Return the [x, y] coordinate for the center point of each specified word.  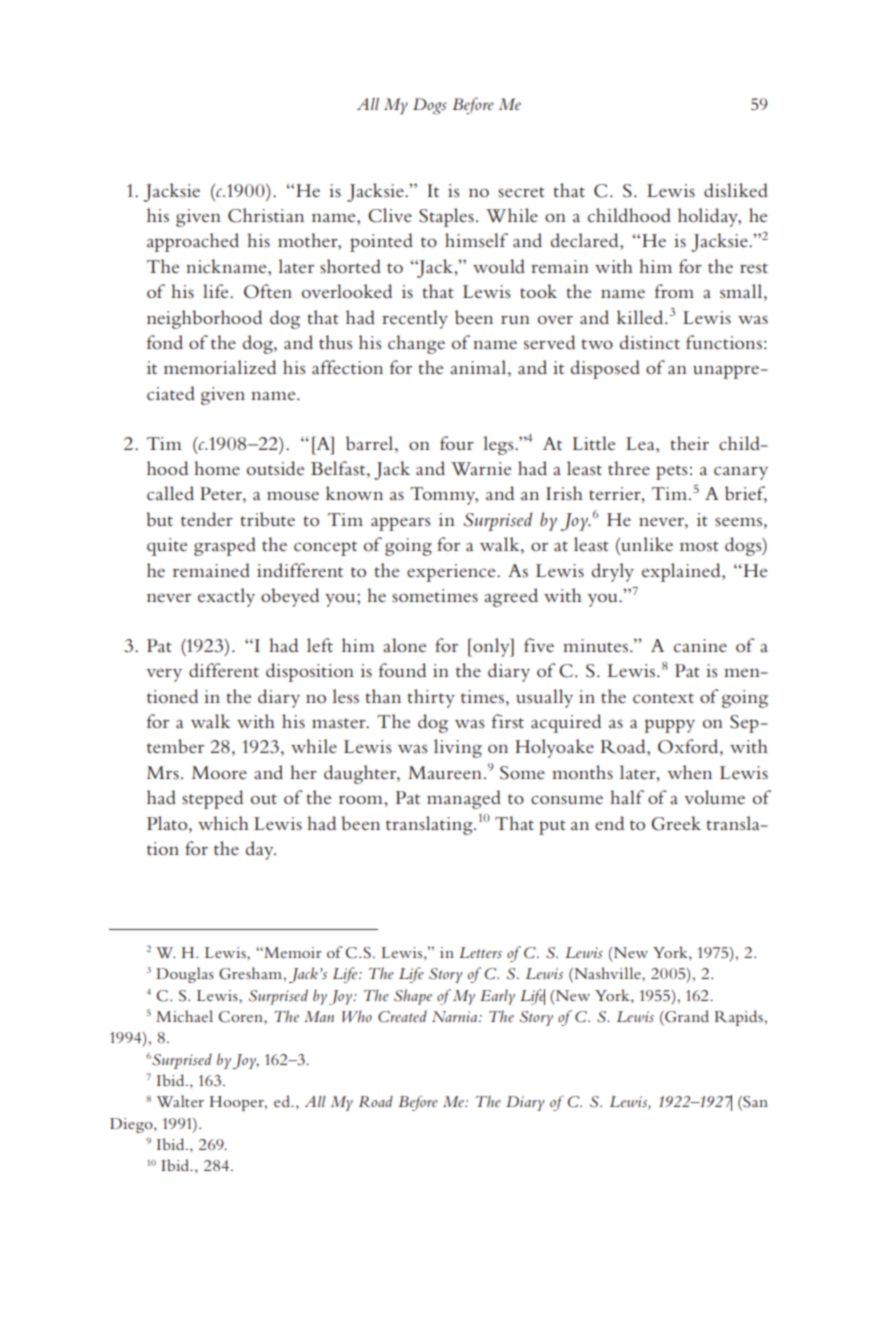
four [457, 443]
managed [464, 799]
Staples [446, 217]
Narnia [454, 1016]
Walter [180, 1101]
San [754, 1103]
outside [276, 468]
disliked [736, 190]
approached [193, 242]
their [689, 443]
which [223, 823]
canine [700, 646]
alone [405, 645]
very [164, 675]
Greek [676, 823]
